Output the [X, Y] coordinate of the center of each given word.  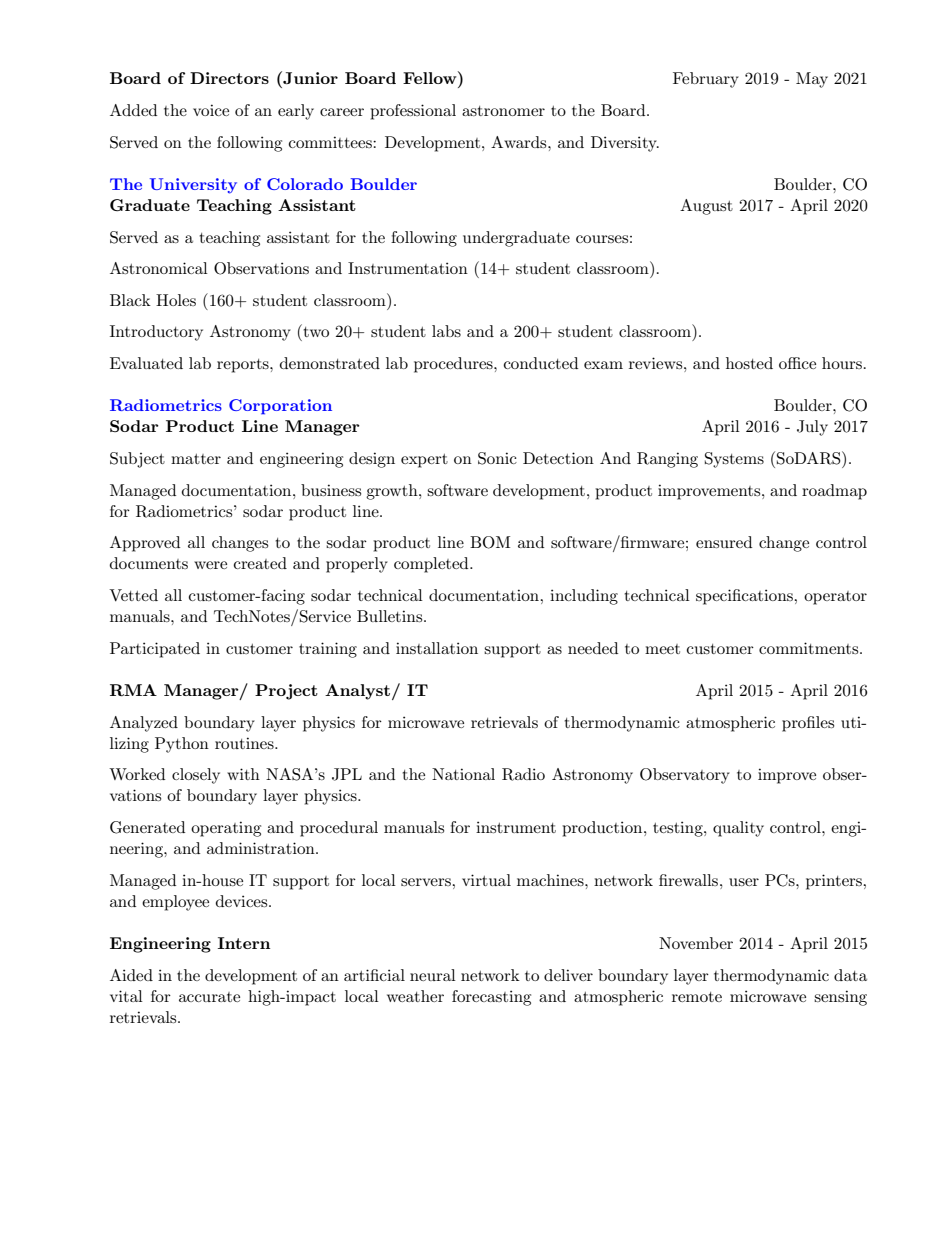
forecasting [491, 998]
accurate [209, 997]
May [812, 80]
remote [697, 997]
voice [211, 110]
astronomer [503, 111]
